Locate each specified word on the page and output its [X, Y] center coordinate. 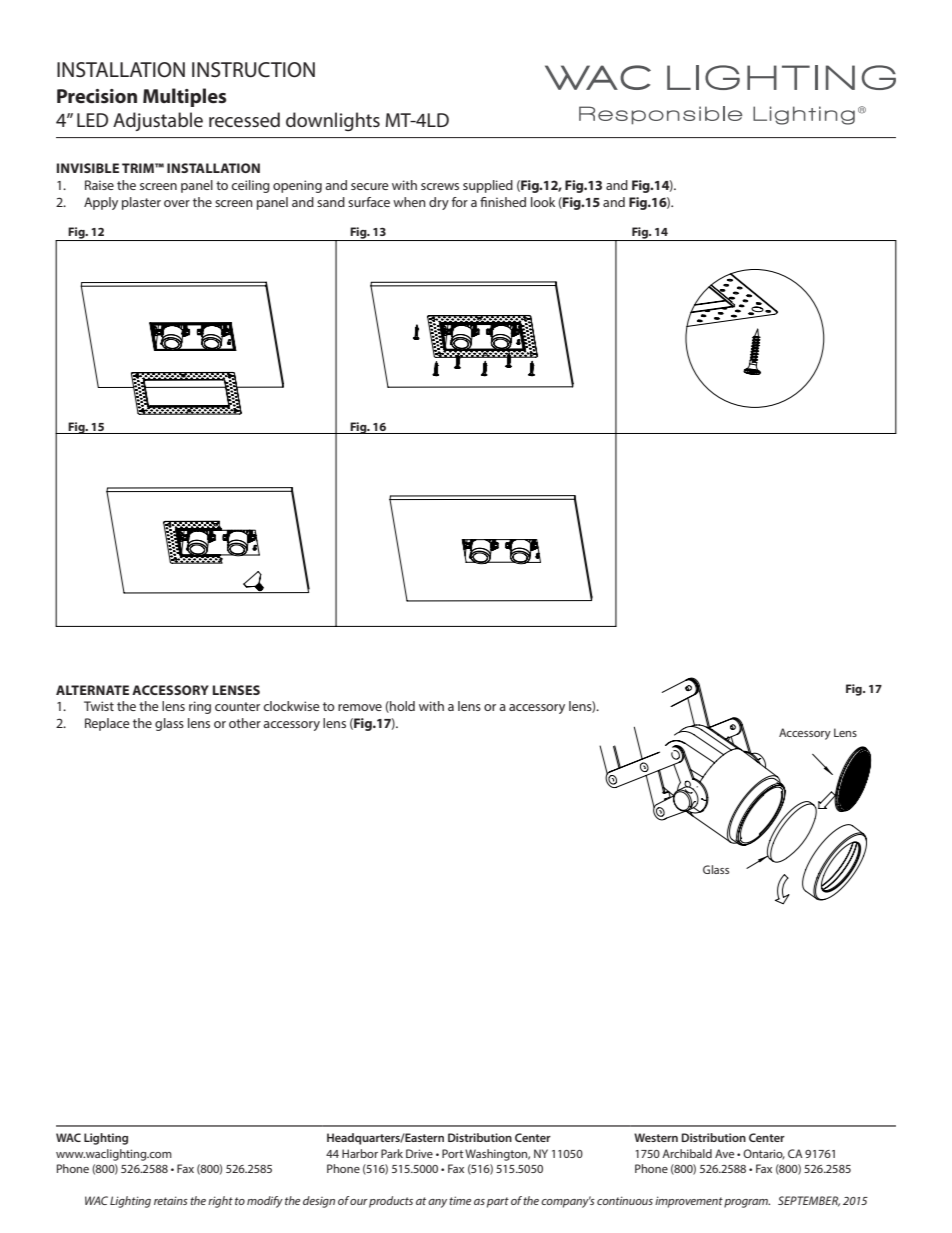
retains [171, 1200]
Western [656, 1137]
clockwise [291, 706]
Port [452, 1153]
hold [401, 707]
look [543, 202]
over [177, 203]
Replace [107, 724]
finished [503, 202]
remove [360, 707]
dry [439, 203]
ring [200, 707]
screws [440, 186]
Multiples [184, 97]
